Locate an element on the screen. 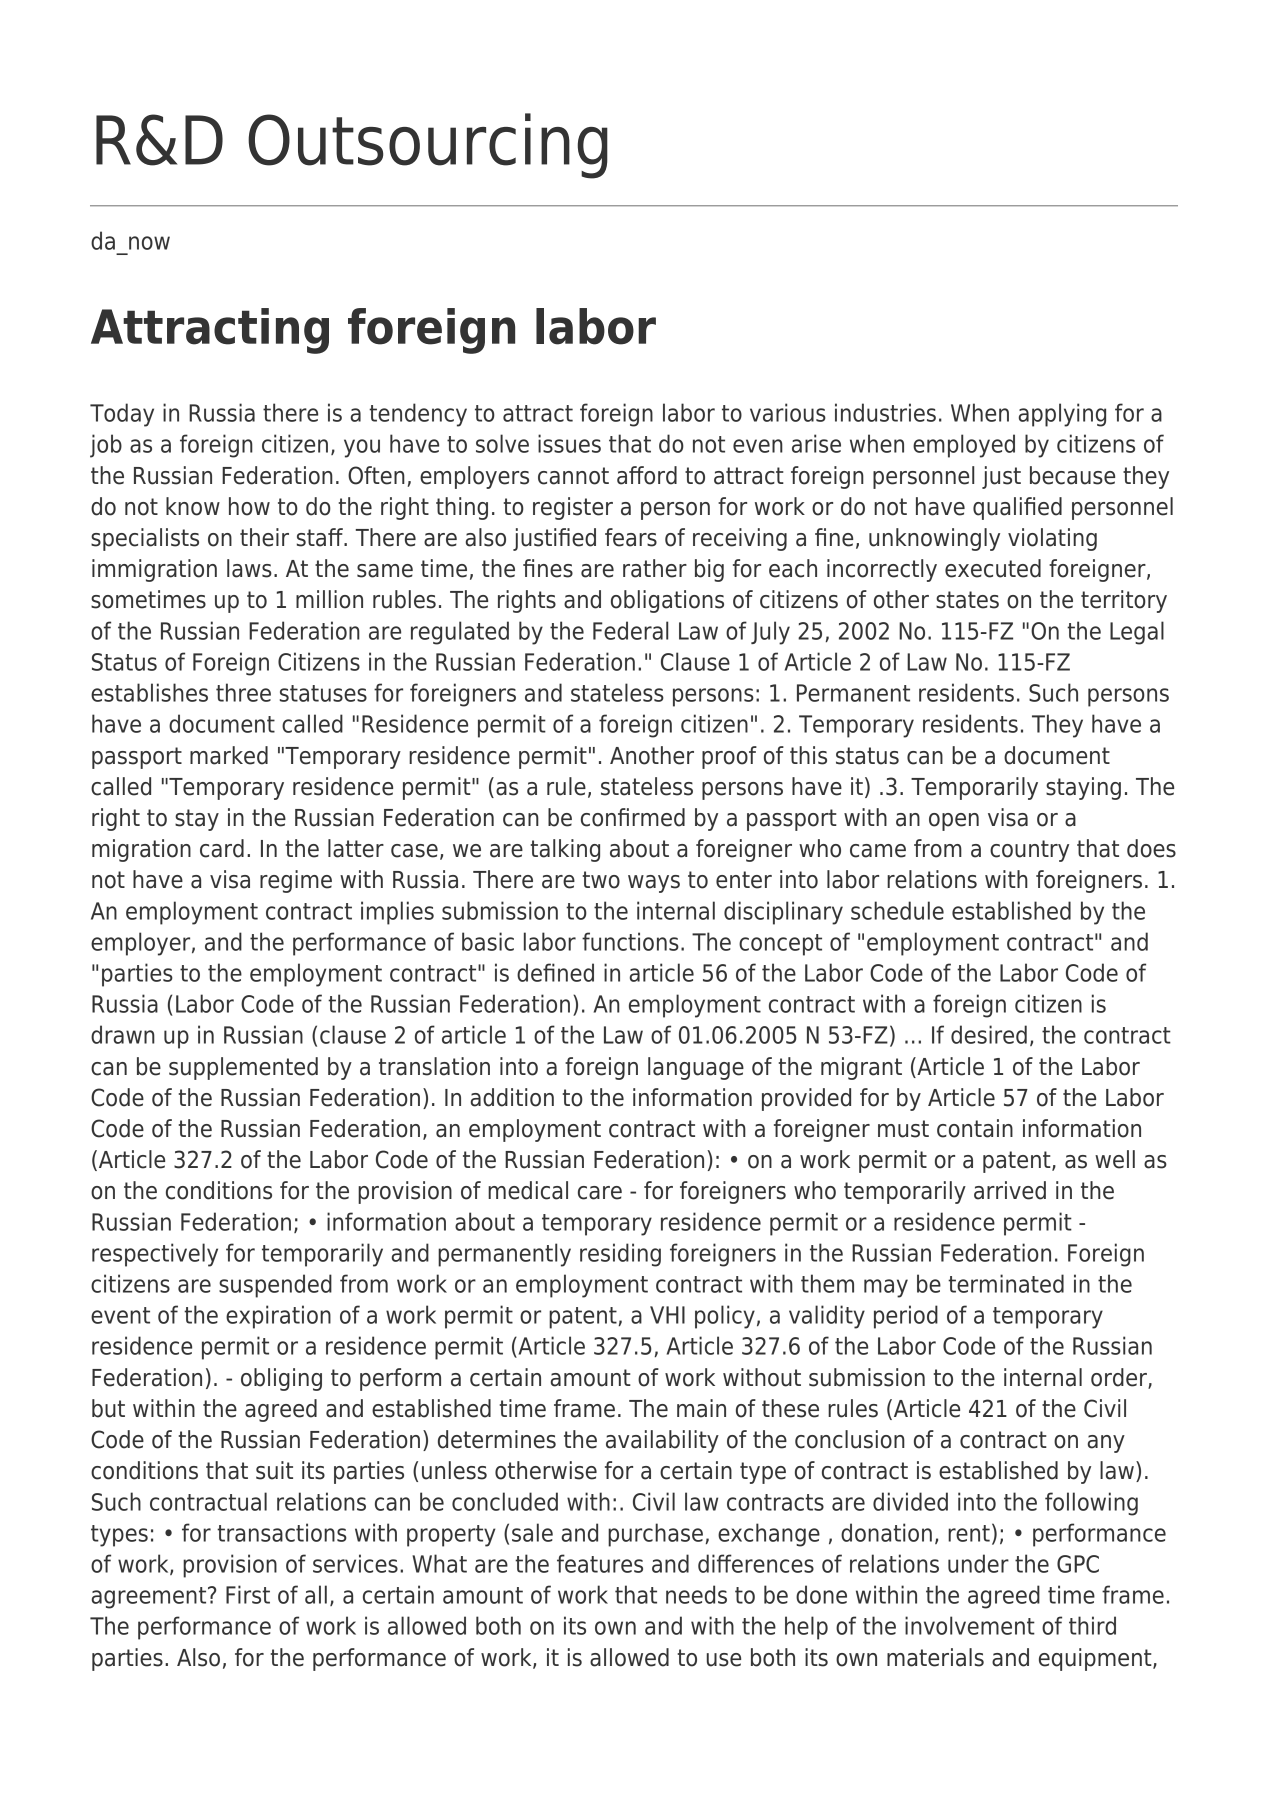  First is located at coordinates (248, 1594).
